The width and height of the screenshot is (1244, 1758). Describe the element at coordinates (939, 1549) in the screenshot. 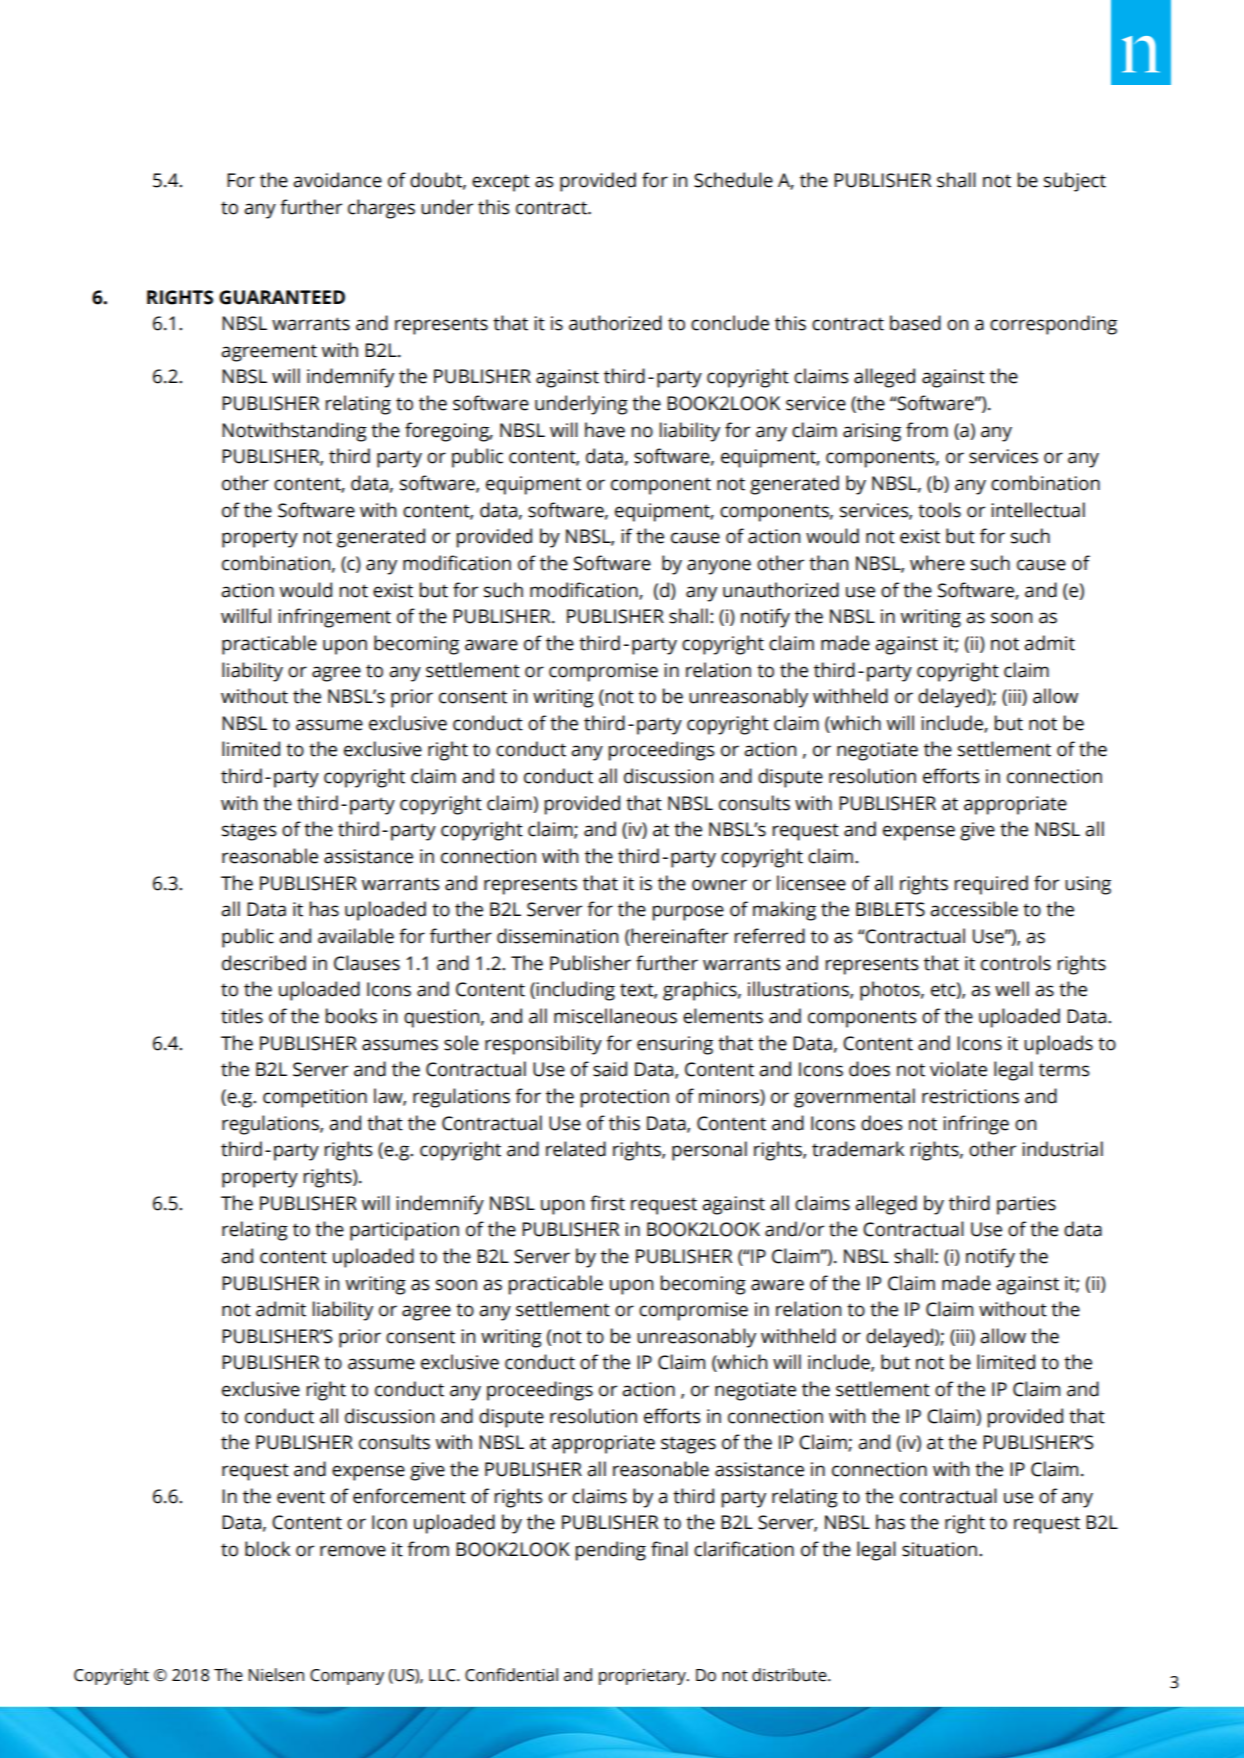

I see `situation` at that location.
